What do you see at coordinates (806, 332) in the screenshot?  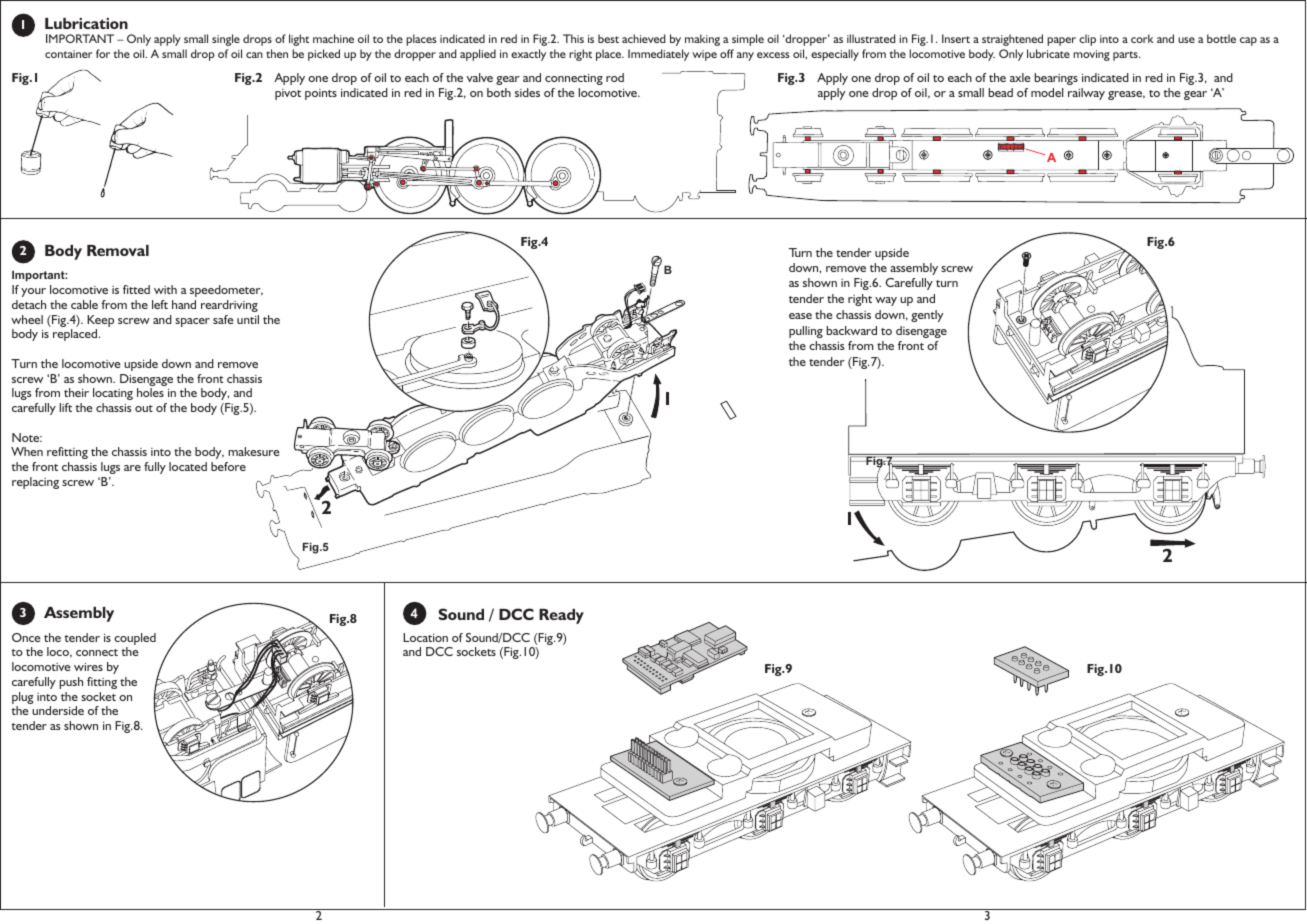 I see `pulling` at bounding box center [806, 332].
